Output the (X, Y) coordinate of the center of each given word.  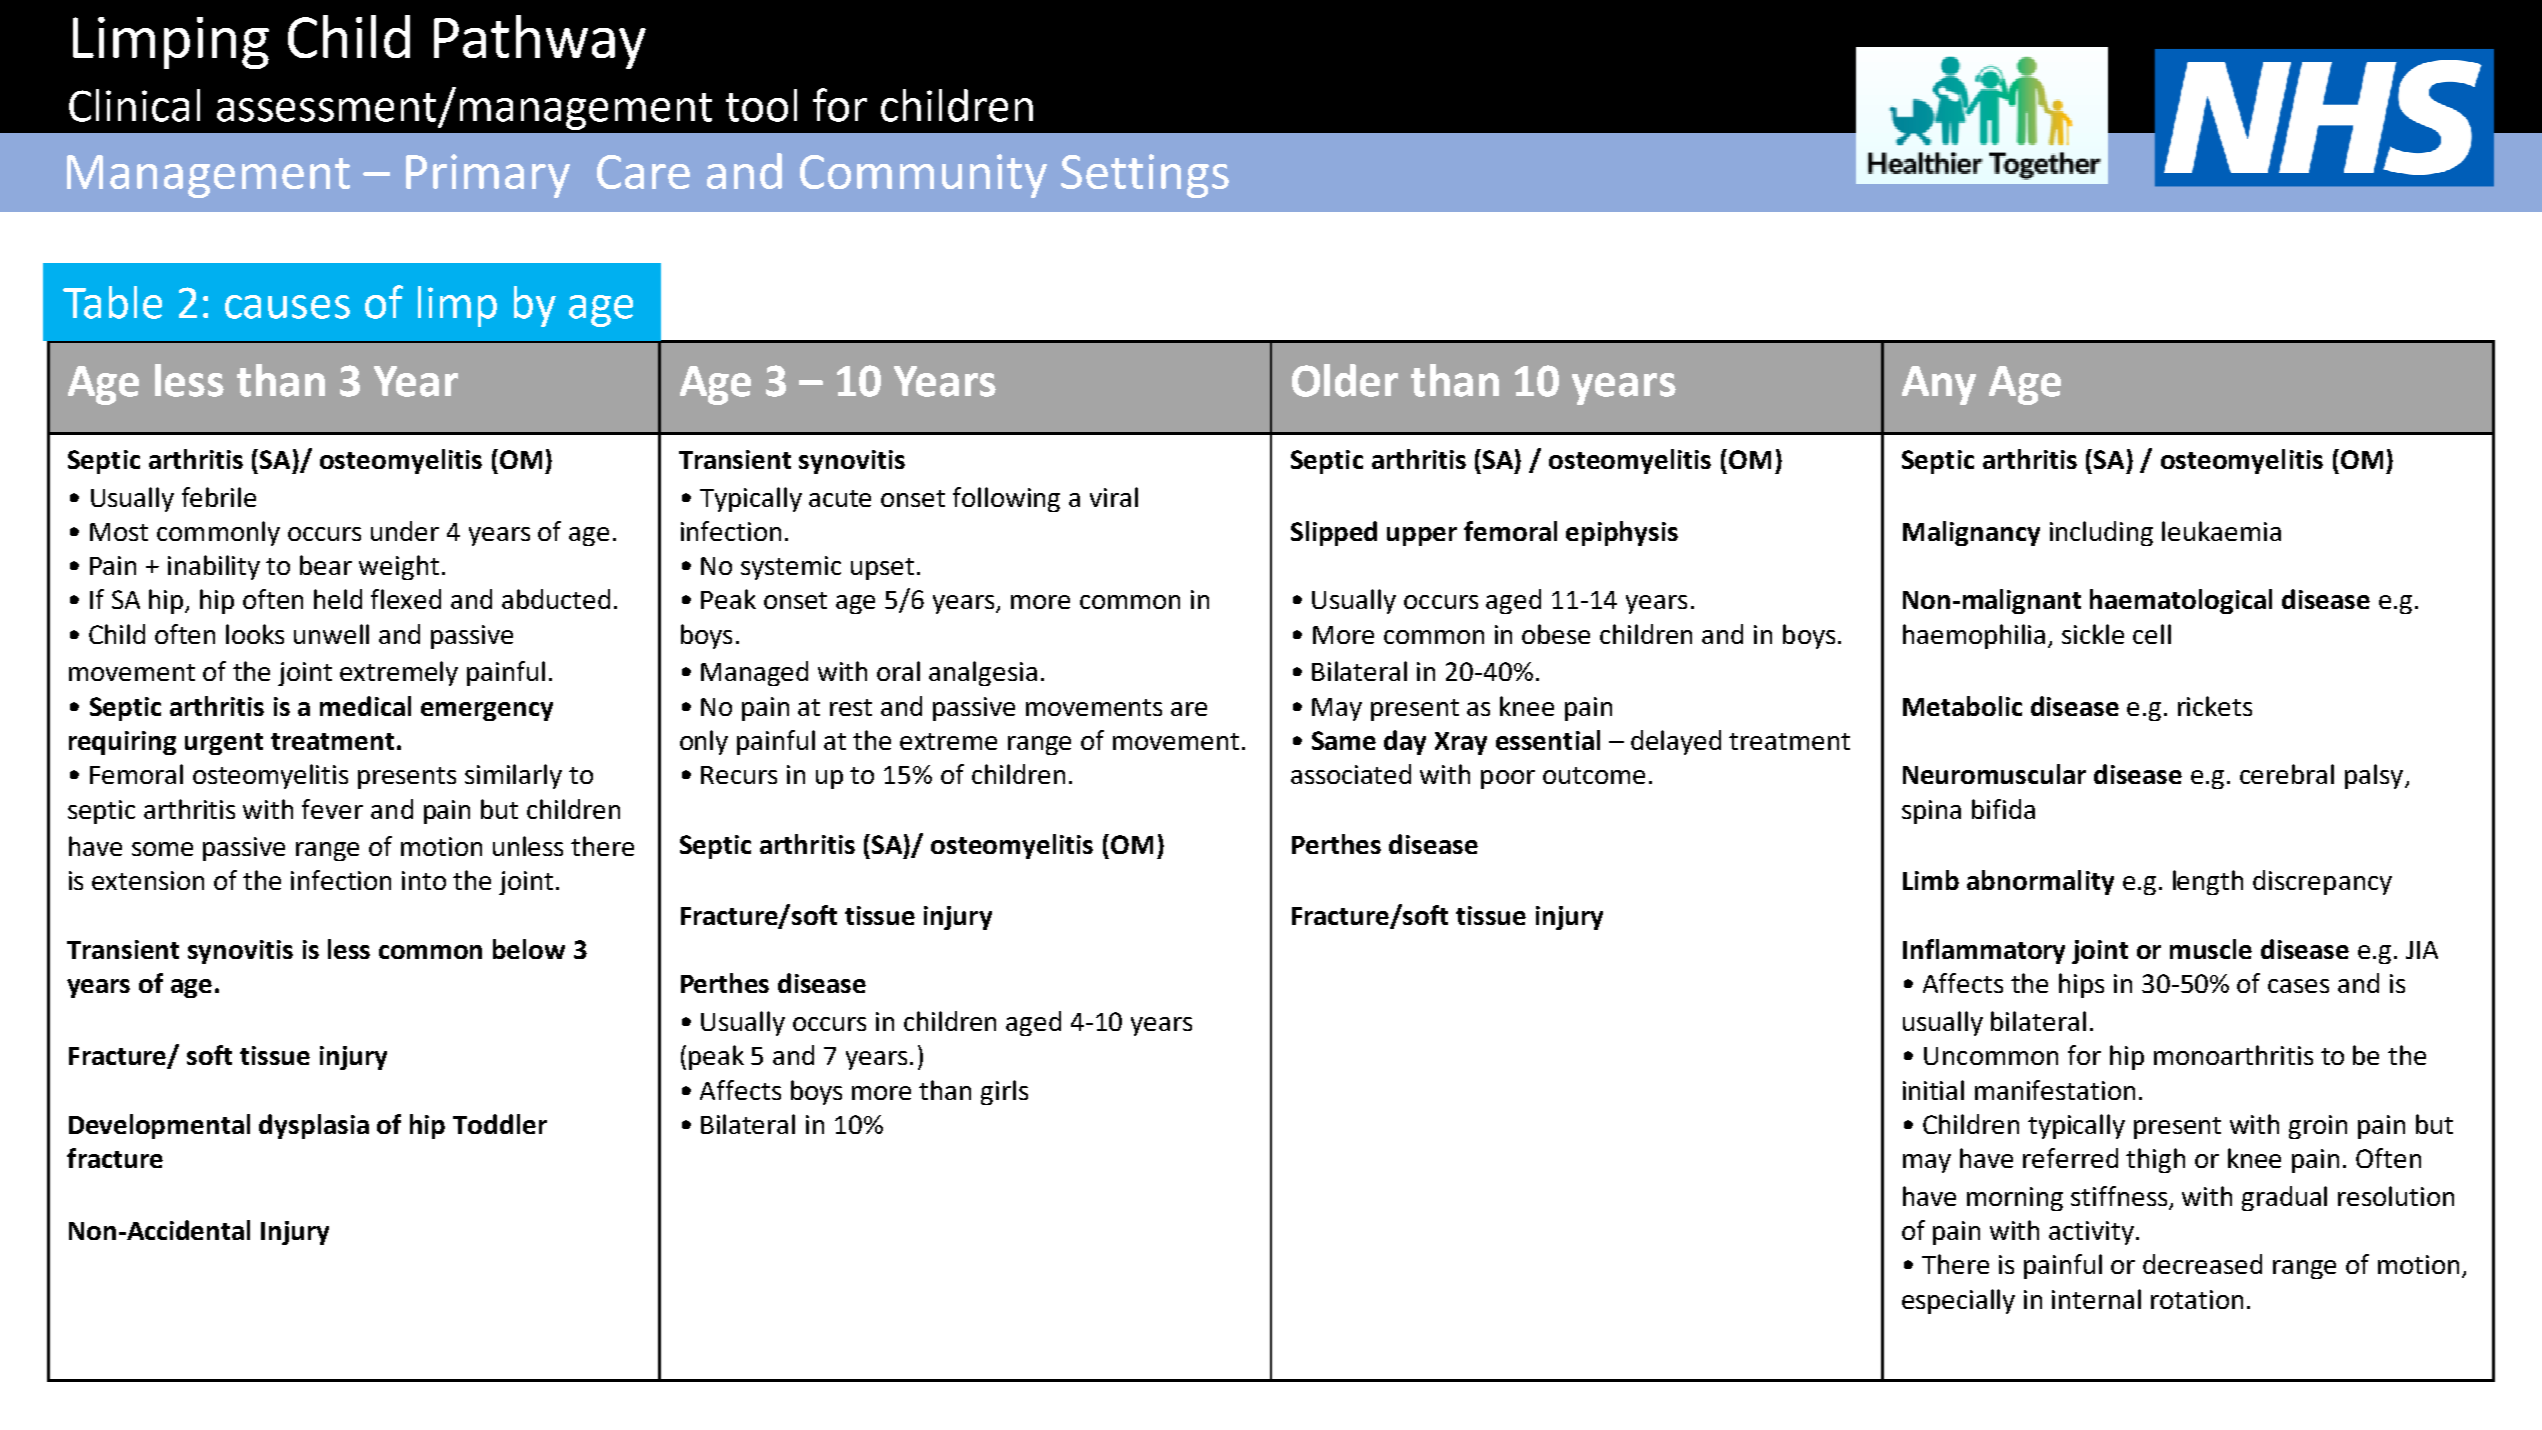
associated (1351, 774)
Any (1939, 385)
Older (1345, 380)
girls (1004, 1092)
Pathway (540, 42)
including (2101, 533)
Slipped (1334, 533)
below (529, 949)
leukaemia (2221, 531)
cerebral (2287, 774)
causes (287, 307)
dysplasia (314, 1126)
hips (2081, 985)
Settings (1145, 176)
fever (332, 809)
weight (399, 567)
